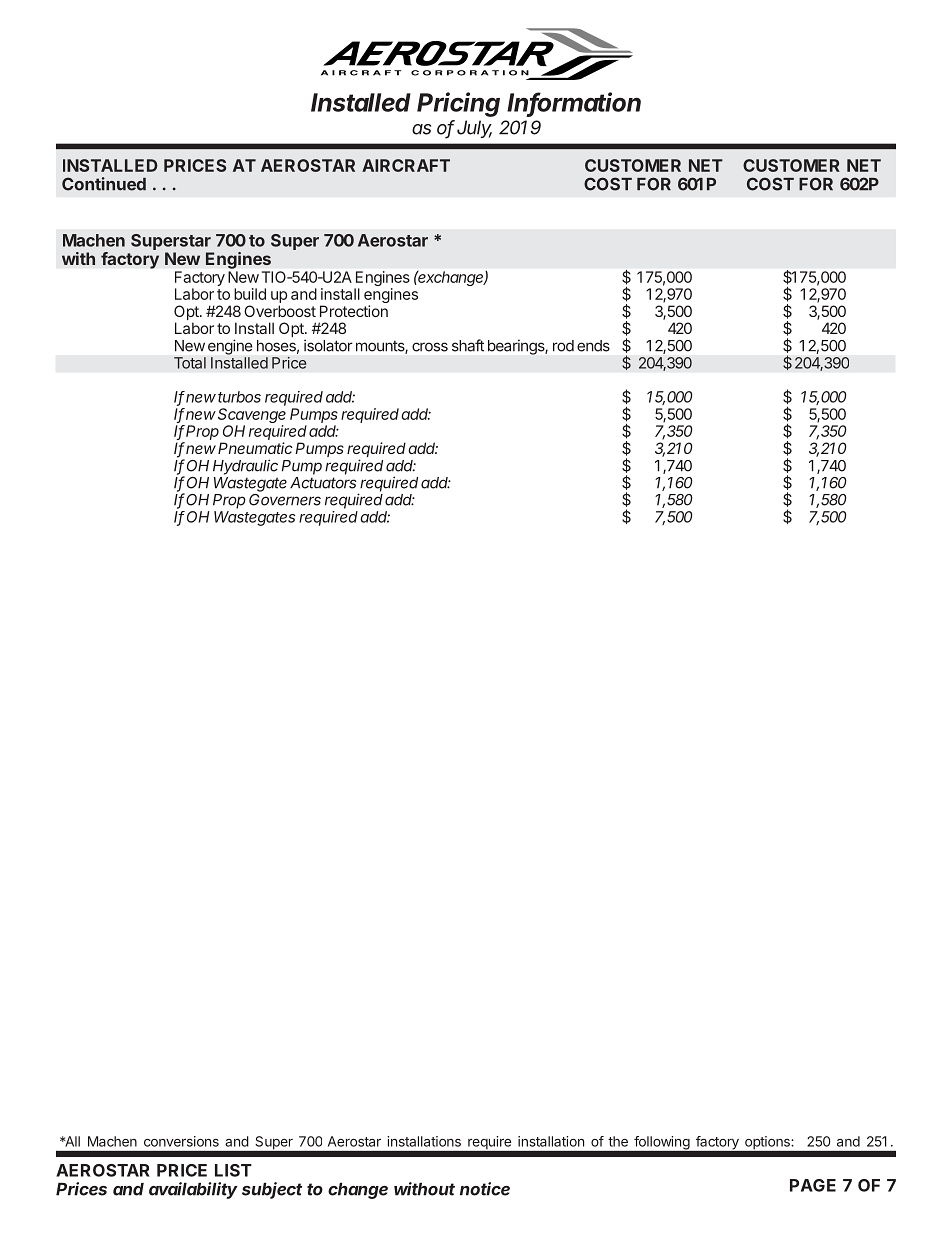 This screenshot has width=952, height=1233. What do you see at coordinates (323, 483) in the screenshot?
I see `Actuators` at bounding box center [323, 483].
